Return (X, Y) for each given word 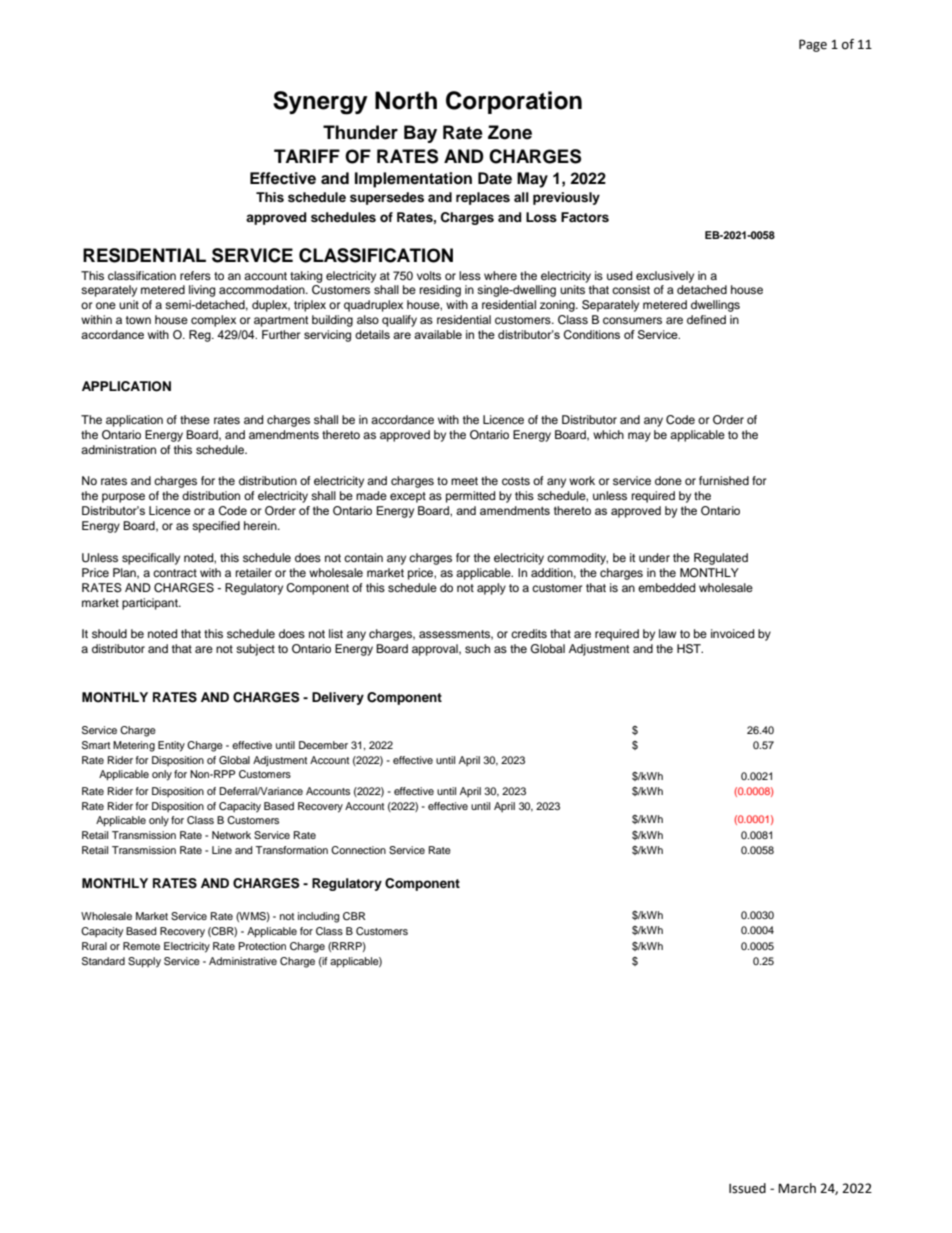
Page (813, 45)
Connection (358, 850)
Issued (747, 1188)
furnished (724, 480)
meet (464, 481)
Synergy (320, 103)
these (195, 419)
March (797, 1188)
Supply (144, 962)
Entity (171, 746)
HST (690, 649)
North (406, 100)
